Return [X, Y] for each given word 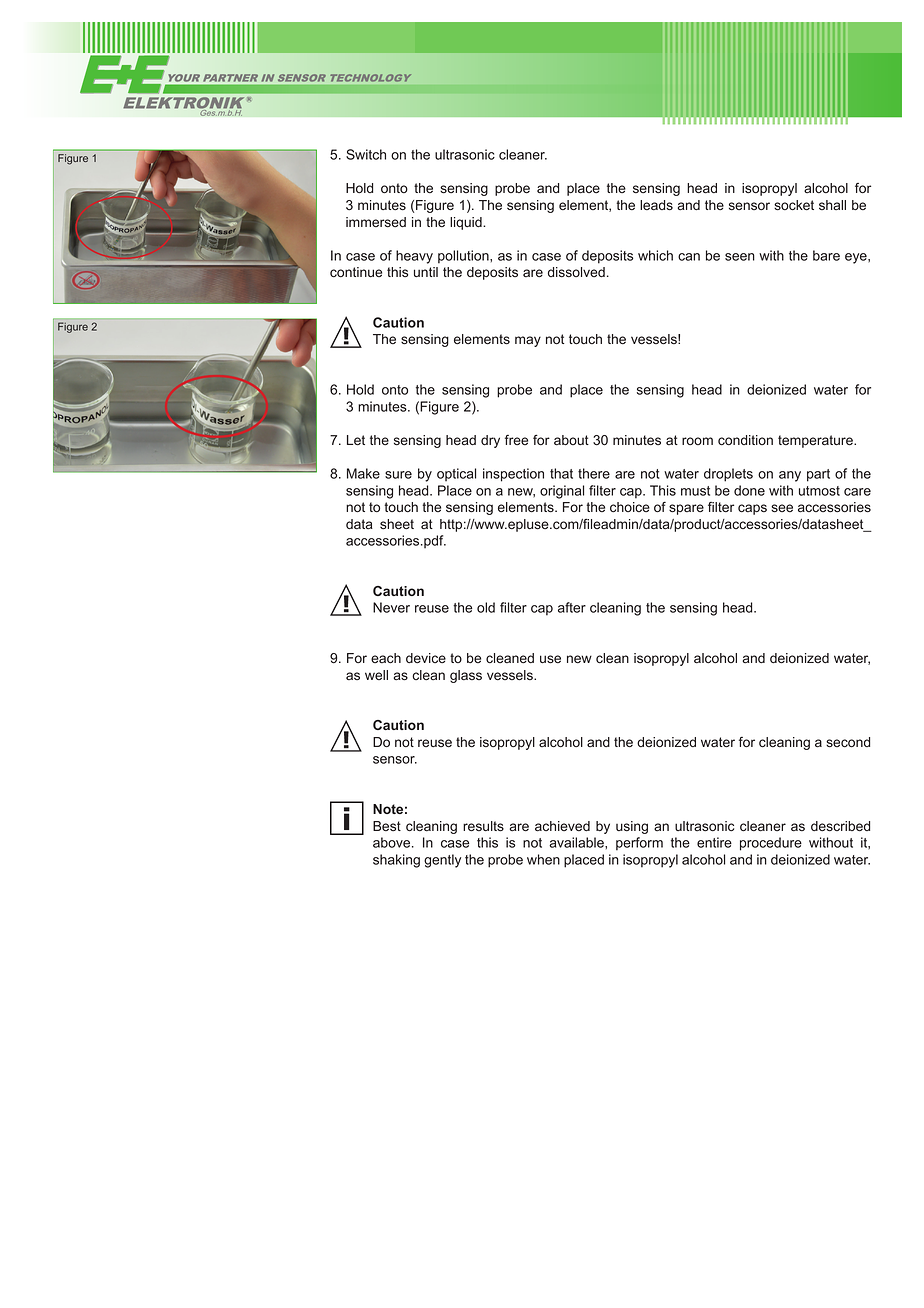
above [393, 842]
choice [630, 507]
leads [656, 205]
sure [398, 475]
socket [794, 205]
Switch [366, 154]
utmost [819, 491]
